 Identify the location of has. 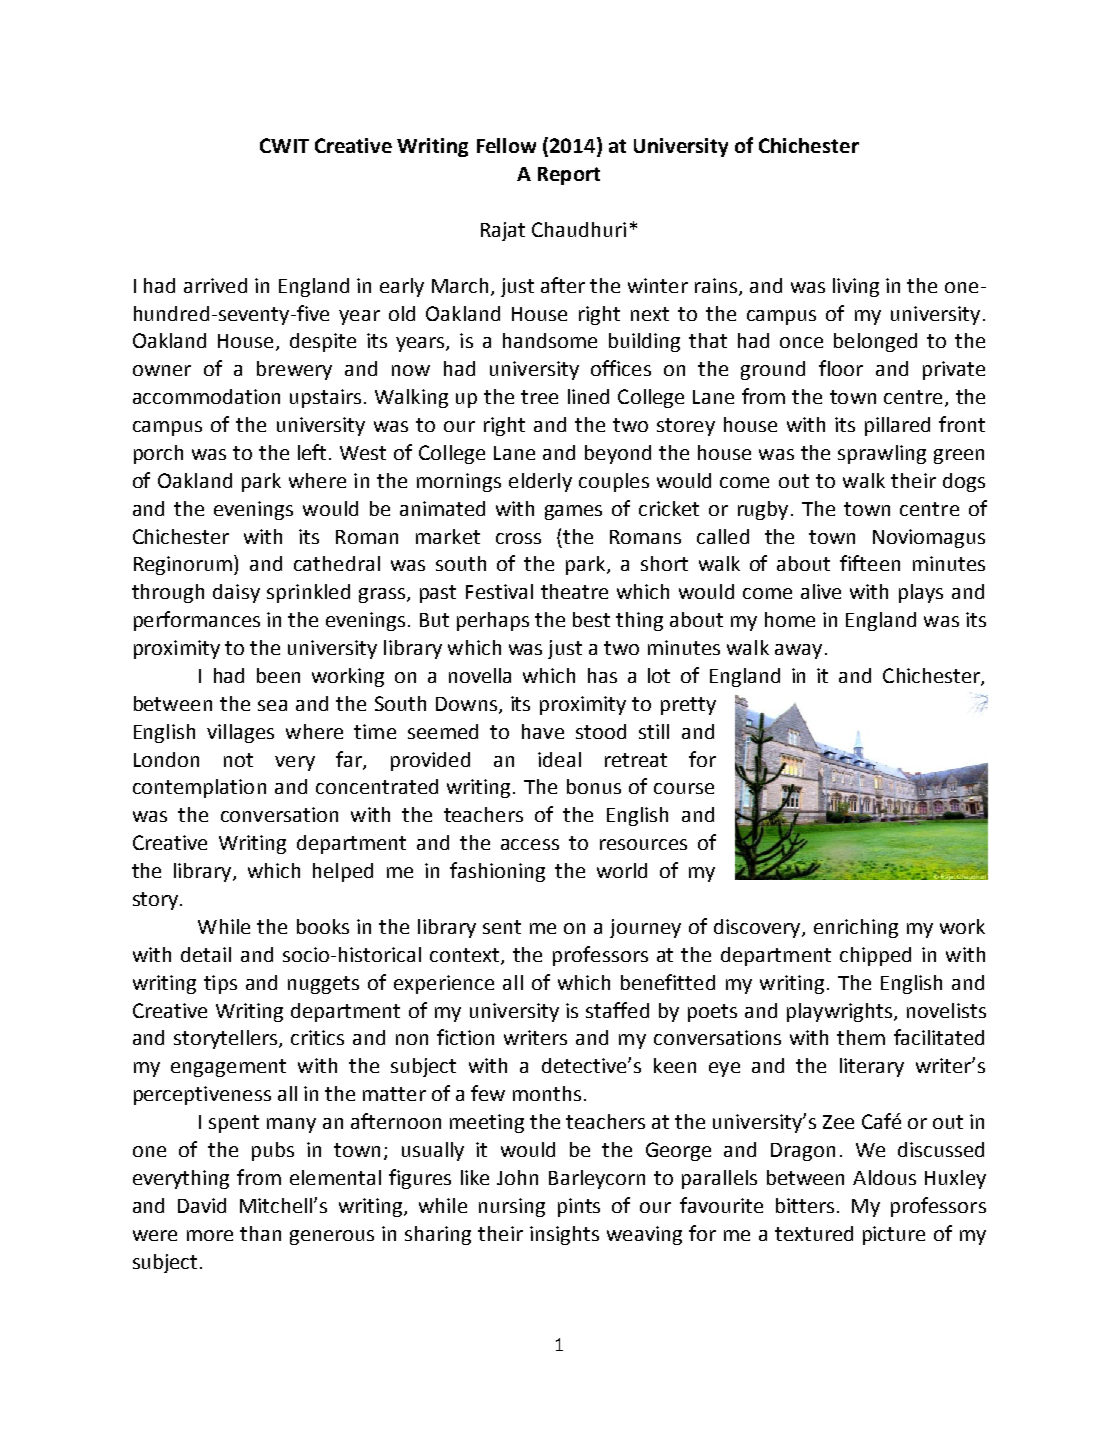
(602, 675).
